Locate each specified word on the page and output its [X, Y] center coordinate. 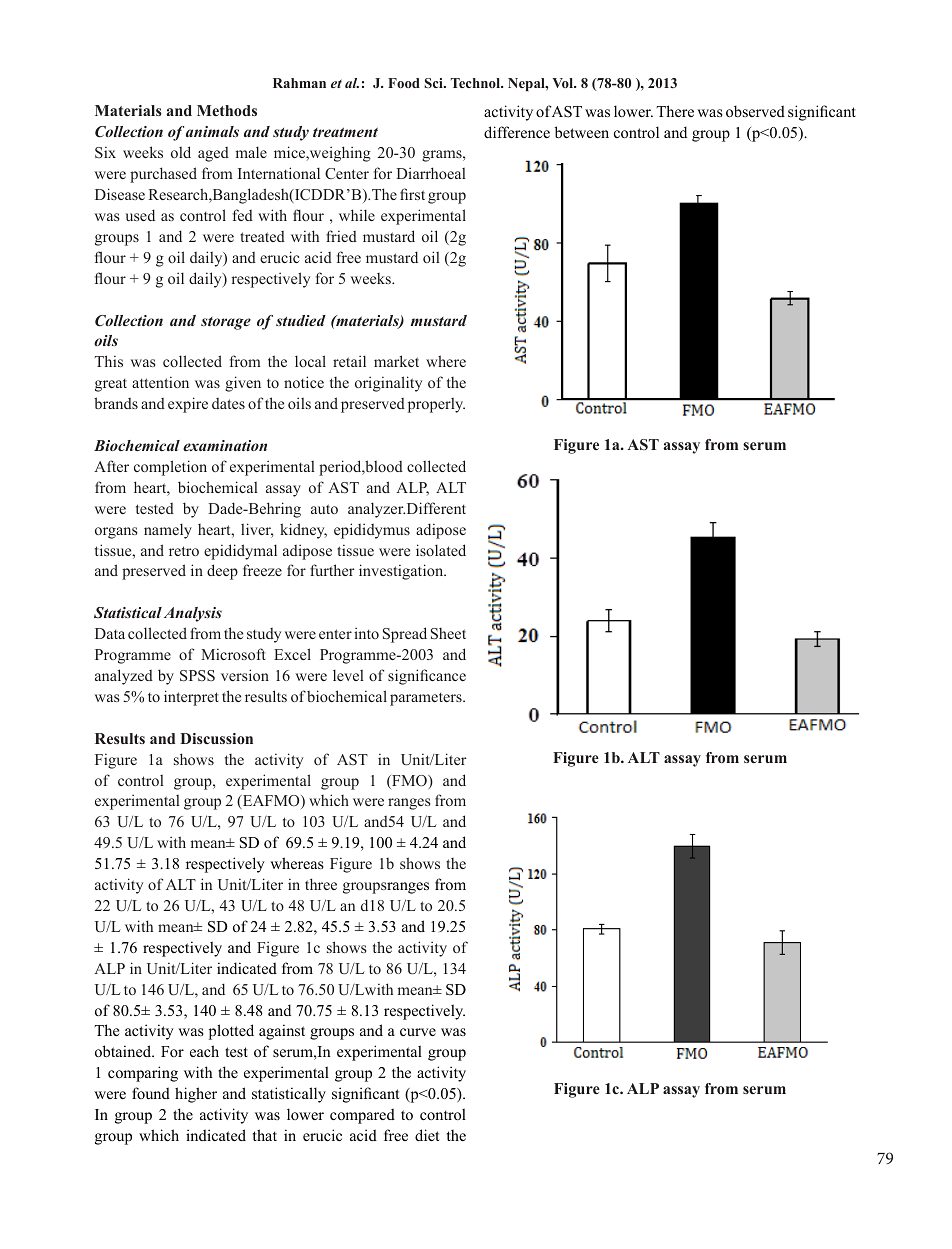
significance [427, 677]
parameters [427, 699]
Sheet [448, 634]
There [675, 111]
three [321, 884]
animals [212, 131]
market [396, 361]
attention [160, 382]
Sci [434, 83]
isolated [441, 550]
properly [436, 405]
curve [418, 1032]
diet [427, 1135]
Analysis [193, 614]
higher [196, 1095]
